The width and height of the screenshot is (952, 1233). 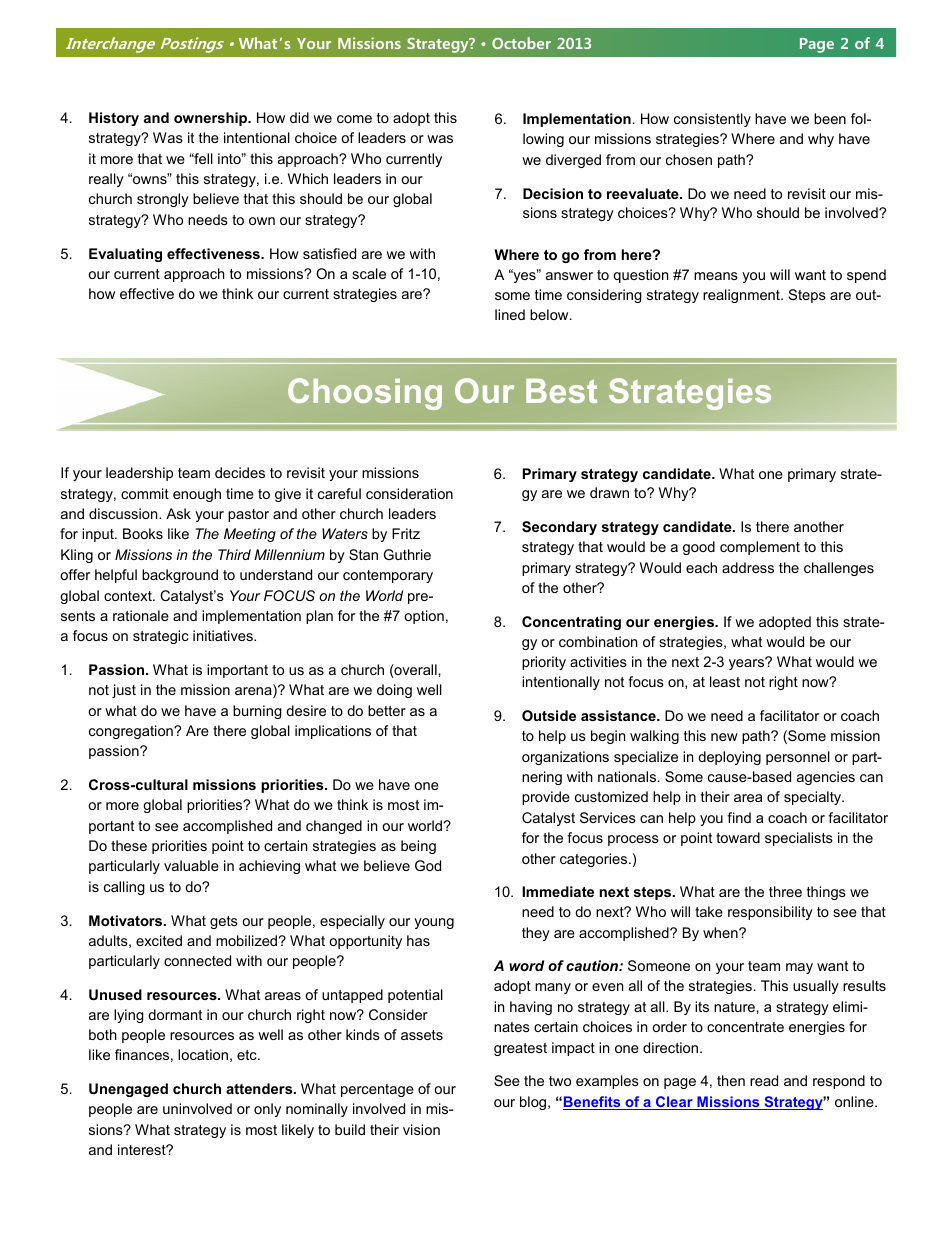 I want to click on complement, so click(x=760, y=548).
